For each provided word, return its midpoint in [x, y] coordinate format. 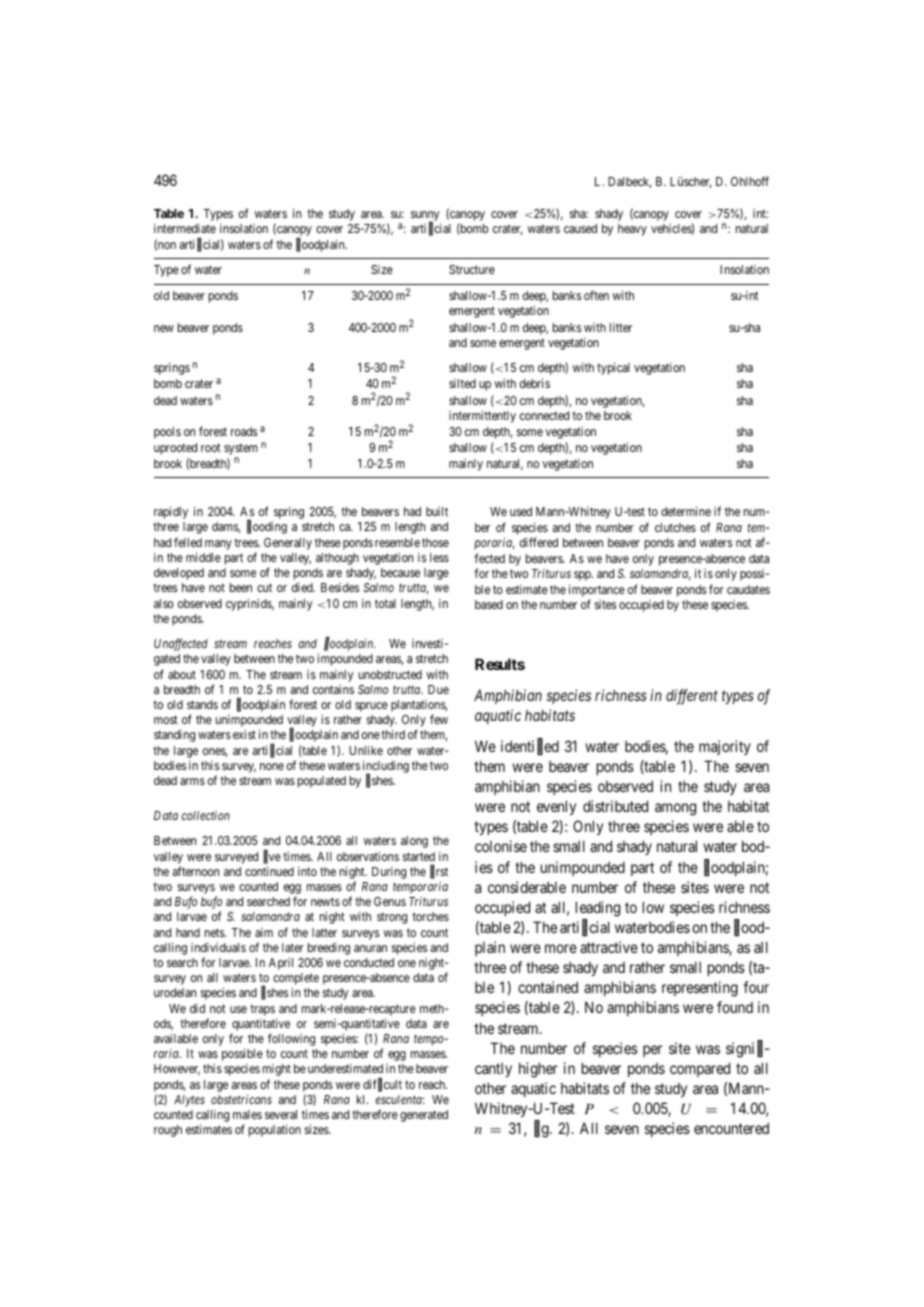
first [439, 872]
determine [686, 511]
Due [438, 689]
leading [598, 909]
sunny [425, 217]
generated [424, 1116]
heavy [632, 230]
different [692, 697]
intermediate [185, 228]
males [247, 1114]
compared [700, 1069]
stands [202, 704]
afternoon [196, 871]
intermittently [482, 417]
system [241, 451]
